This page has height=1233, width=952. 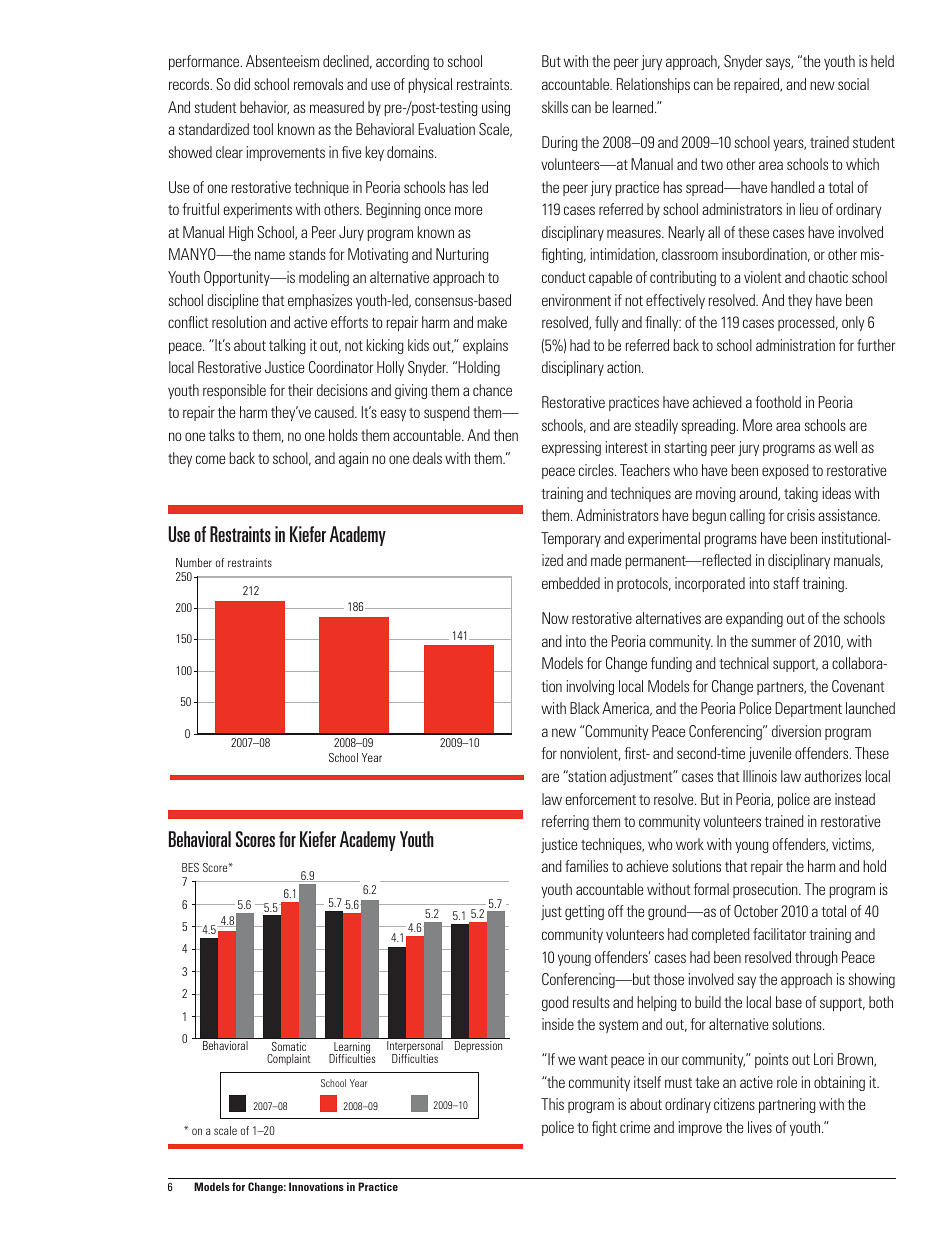 What do you see at coordinates (845, 447) in the page?
I see `well` at bounding box center [845, 447].
